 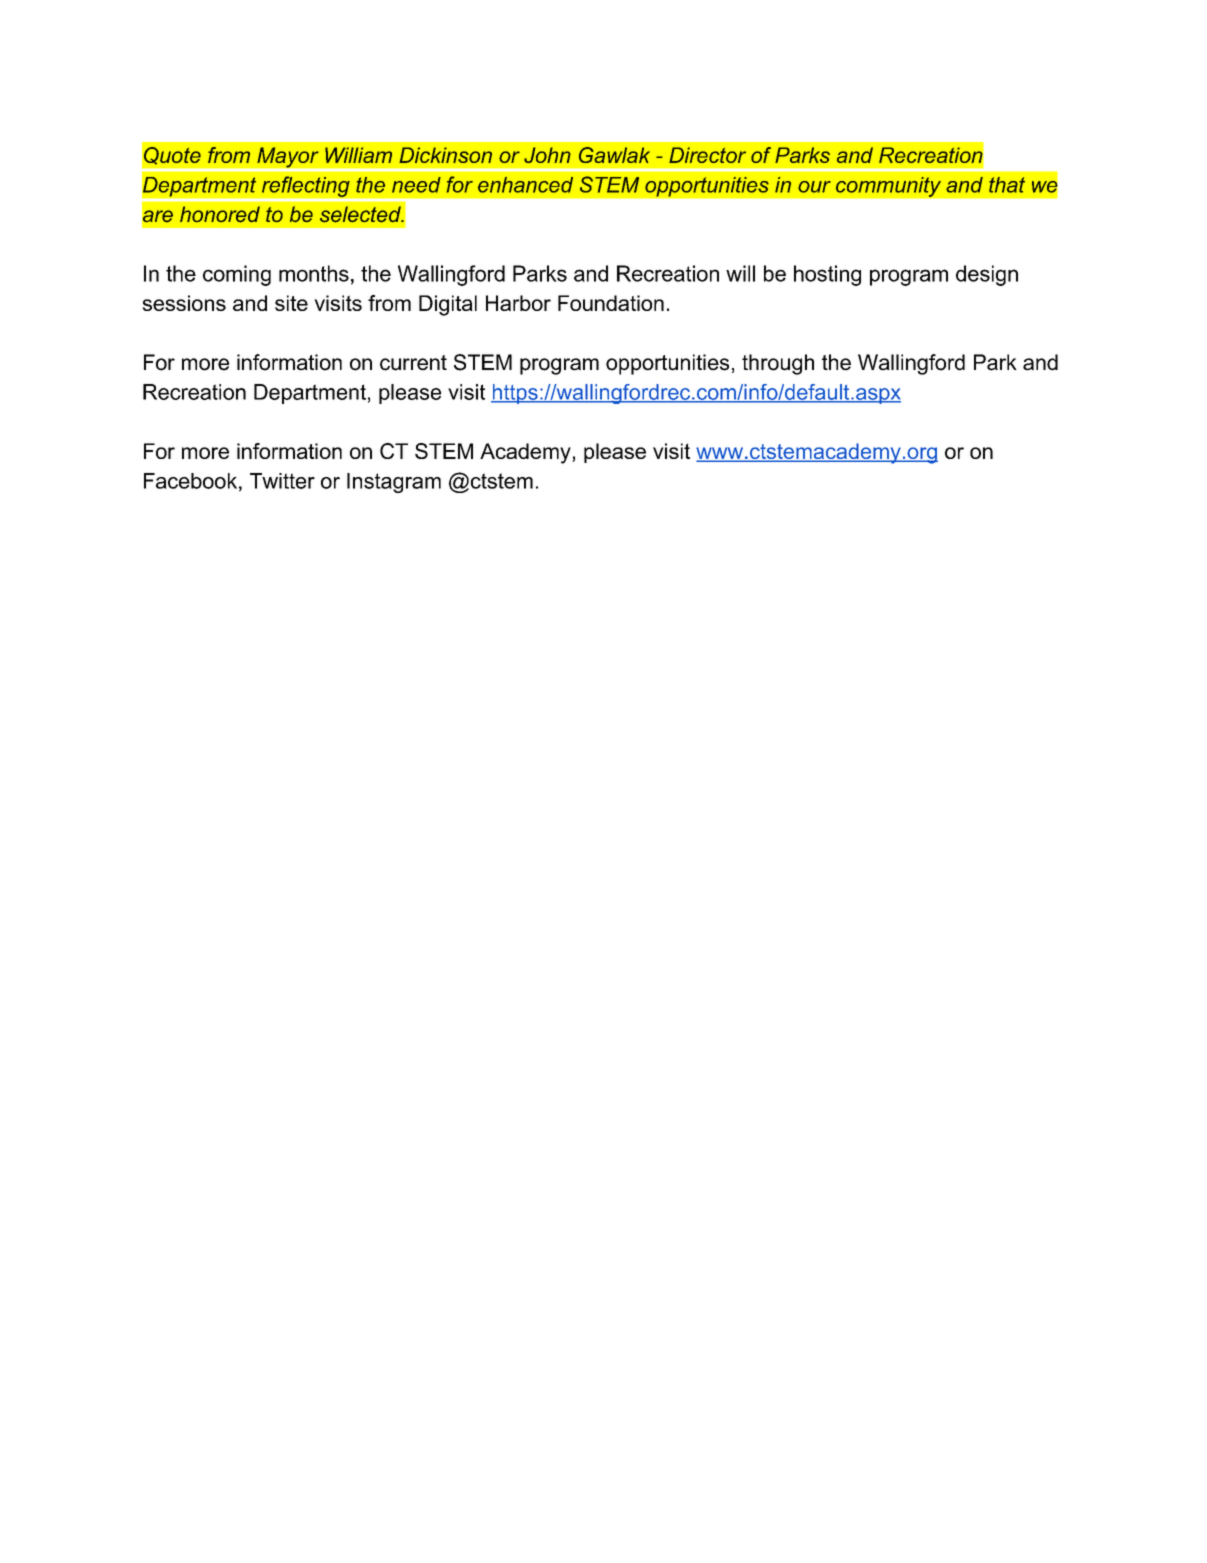 I want to click on hosting, so click(x=827, y=275).
